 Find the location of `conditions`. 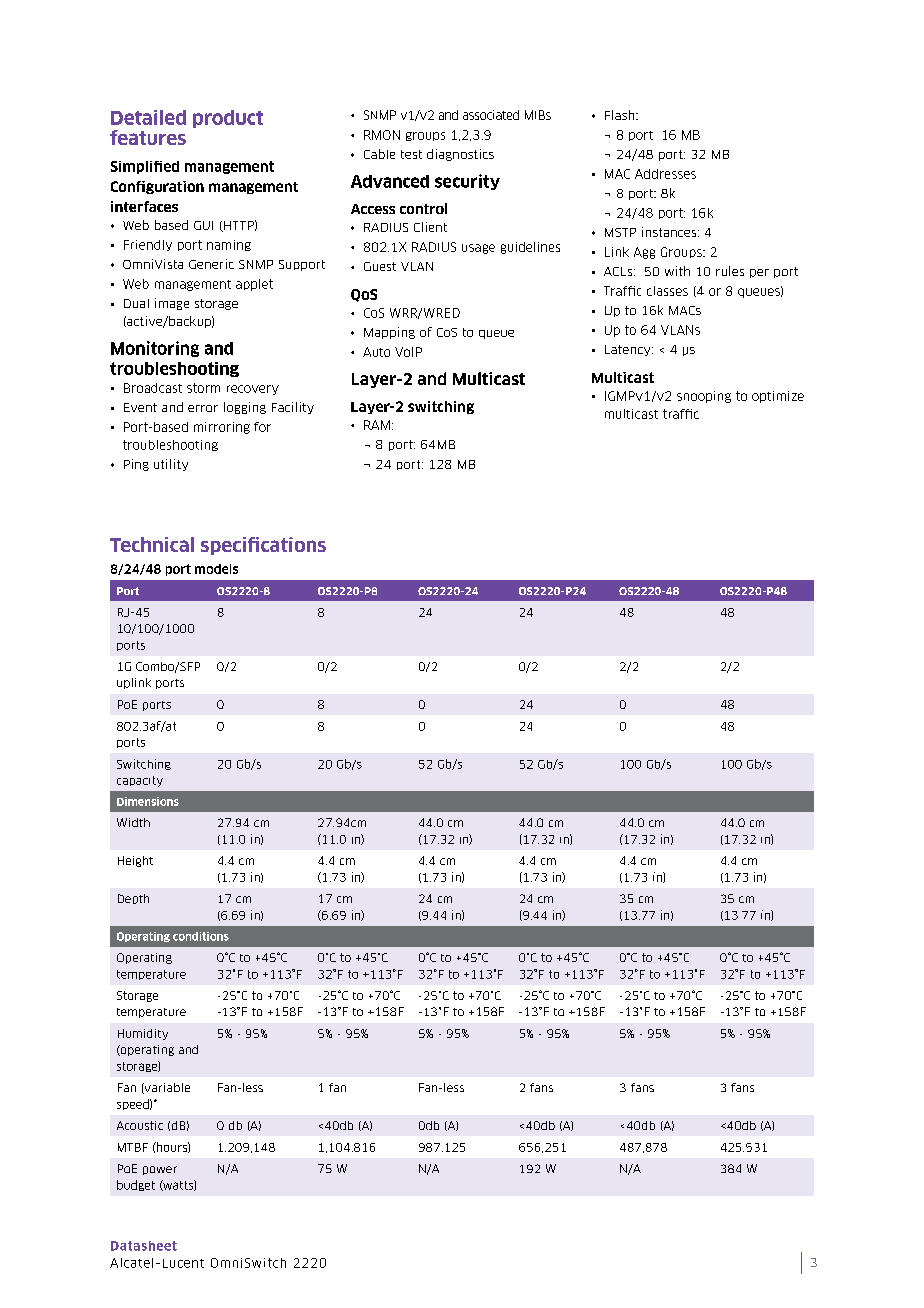

conditions is located at coordinates (201, 936).
